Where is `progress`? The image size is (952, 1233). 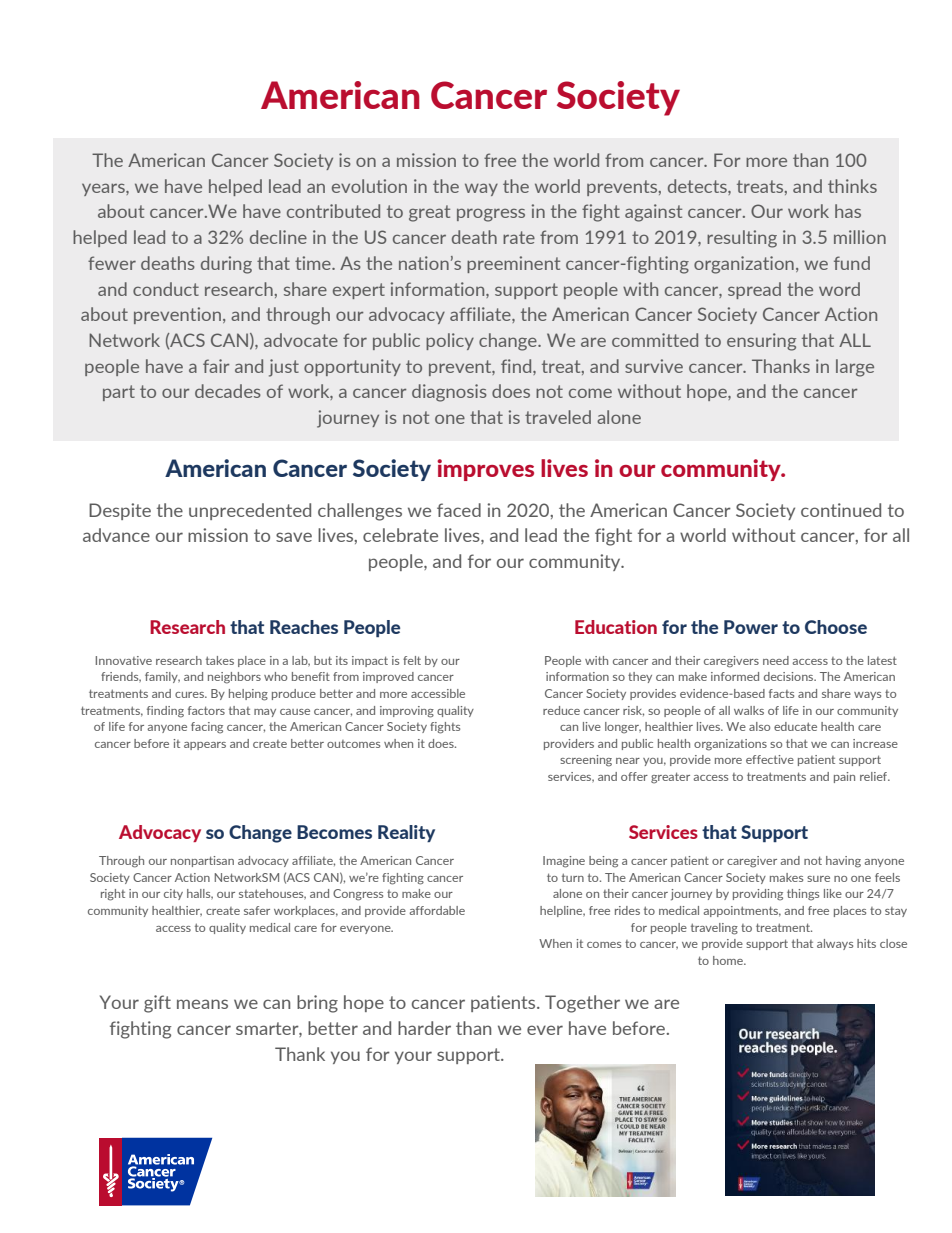 progress is located at coordinates (491, 215).
